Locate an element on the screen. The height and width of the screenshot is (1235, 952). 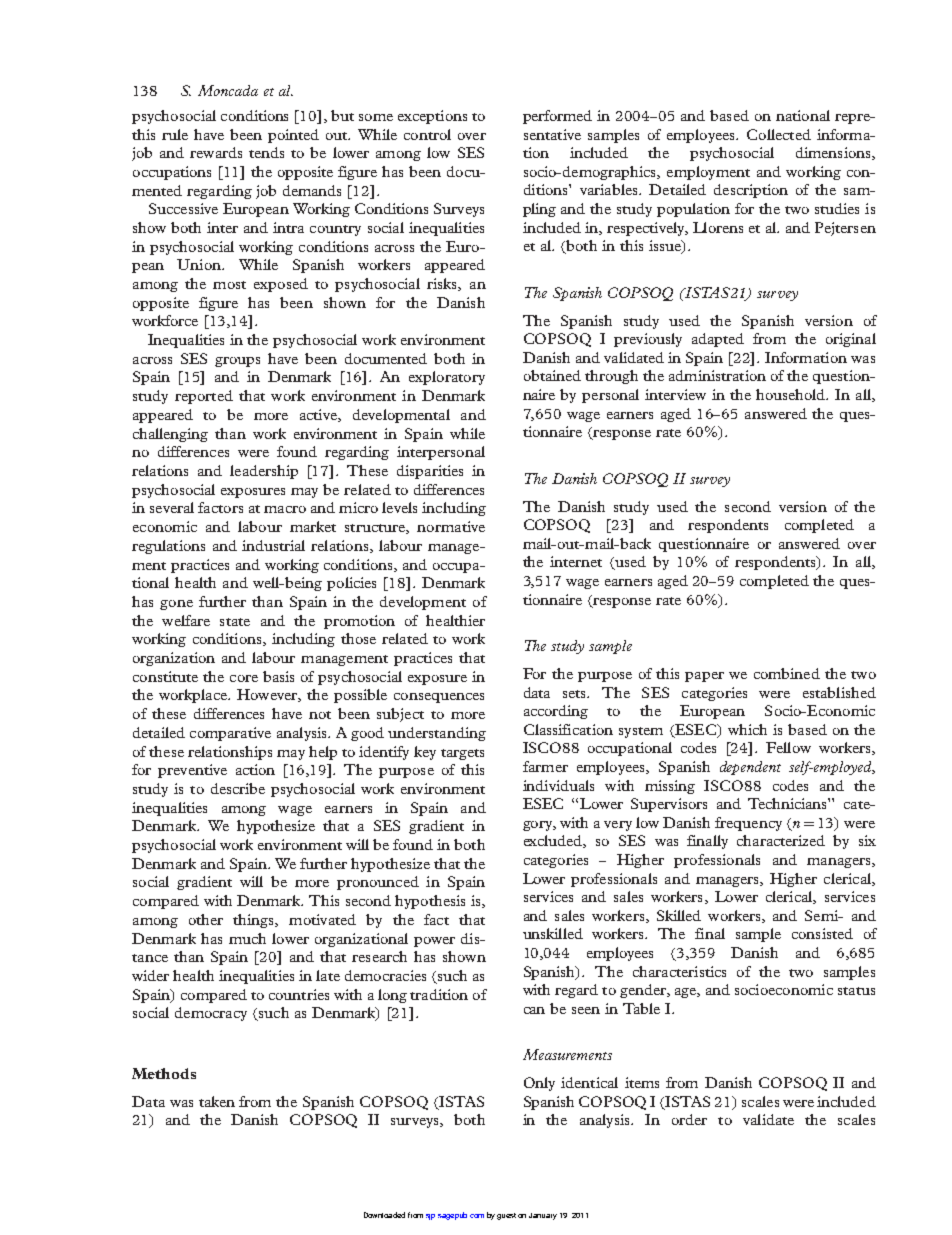
much is located at coordinates (247, 938).
